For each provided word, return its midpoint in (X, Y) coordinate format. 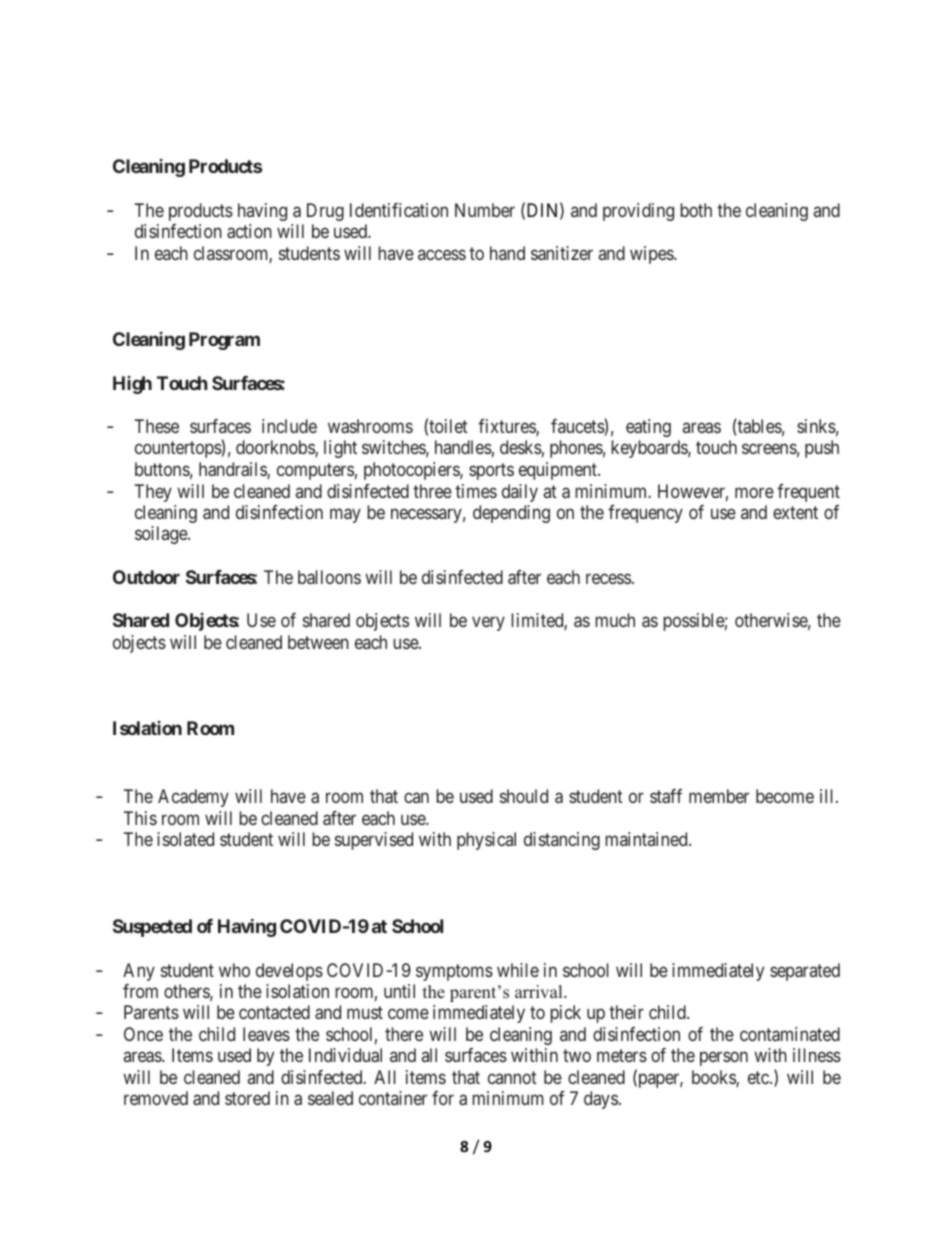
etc (759, 1077)
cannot (512, 1077)
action (249, 231)
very (488, 624)
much (615, 620)
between (318, 642)
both (696, 210)
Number (485, 210)
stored (247, 1098)
